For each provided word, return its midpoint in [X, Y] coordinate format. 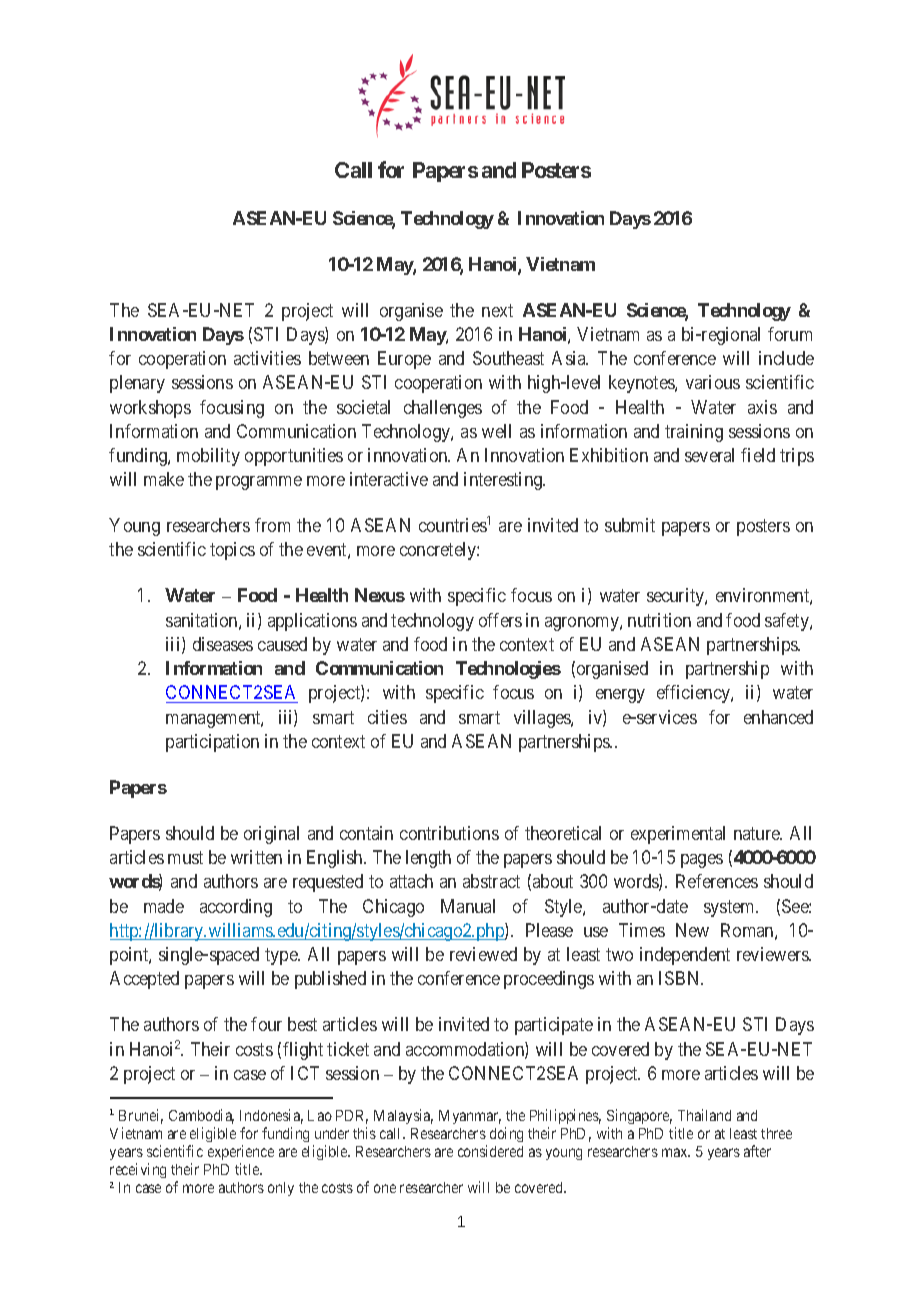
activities [267, 358]
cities [387, 717]
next [497, 310]
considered [490, 1151]
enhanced [778, 717]
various [713, 382]
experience [241, 1152]
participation [212, 743]
